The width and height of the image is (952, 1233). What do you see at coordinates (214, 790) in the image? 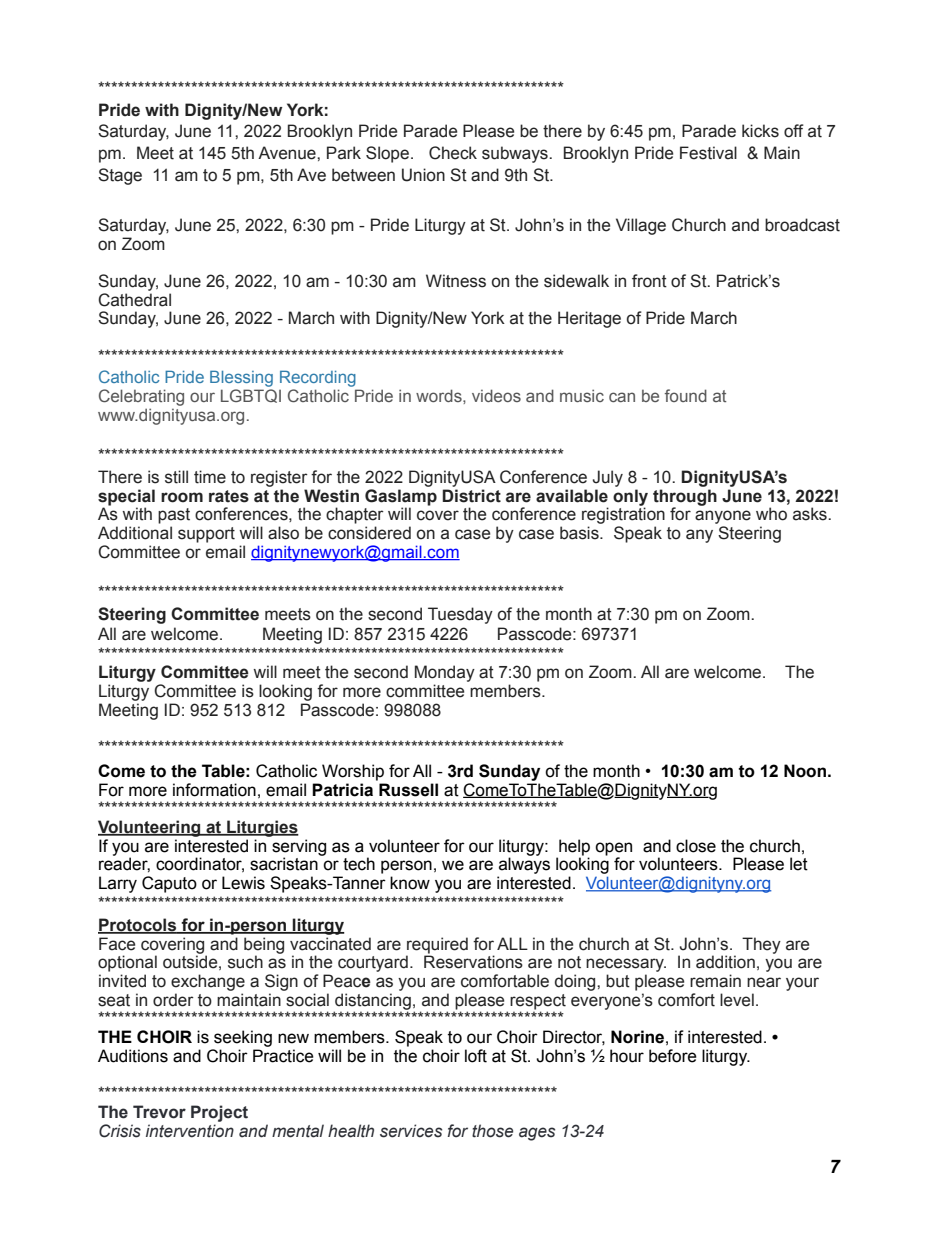
I see `information` at bounding box center [214, 790].
